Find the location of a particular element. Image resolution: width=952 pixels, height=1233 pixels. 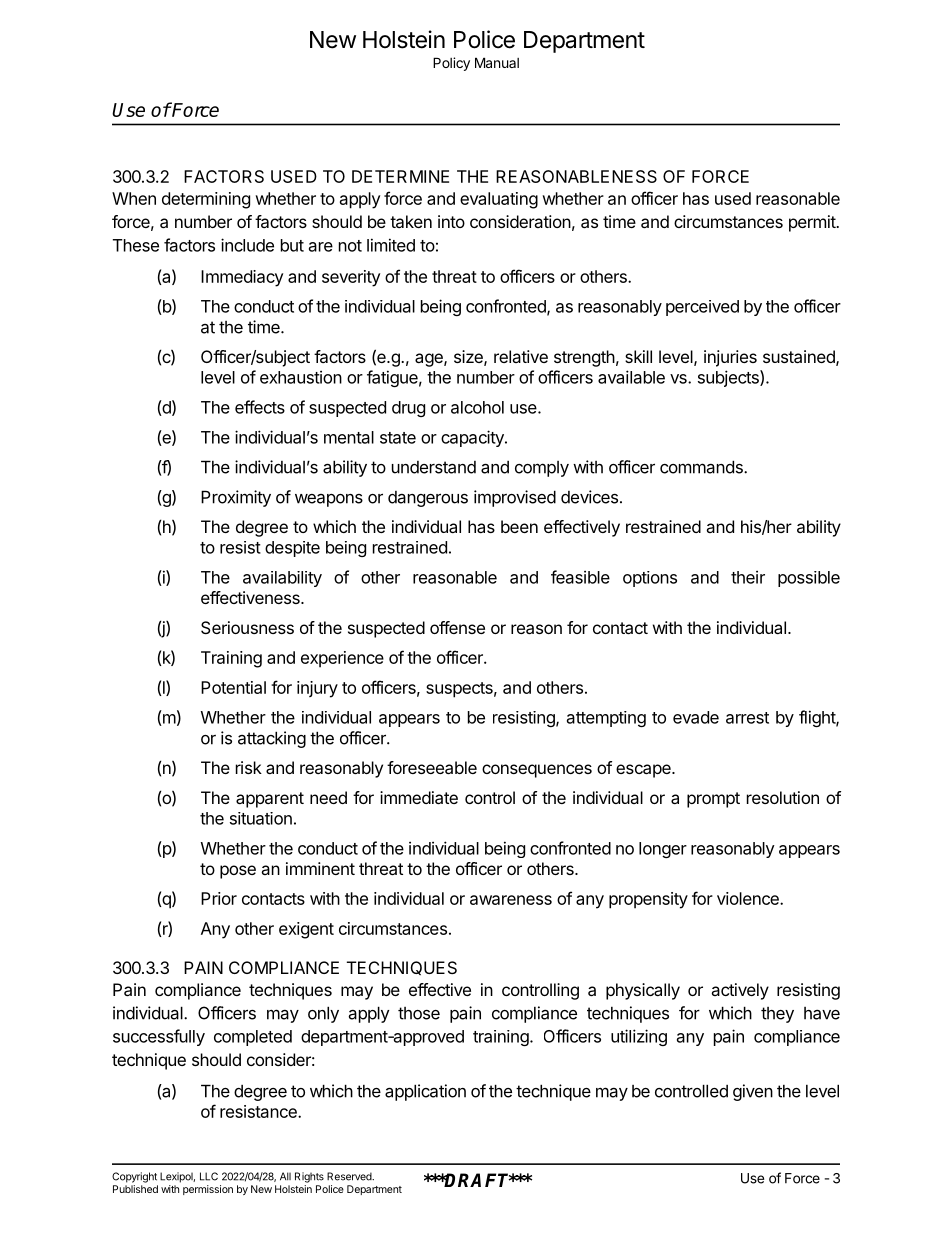

effects is located at coordinates (260, 407).
